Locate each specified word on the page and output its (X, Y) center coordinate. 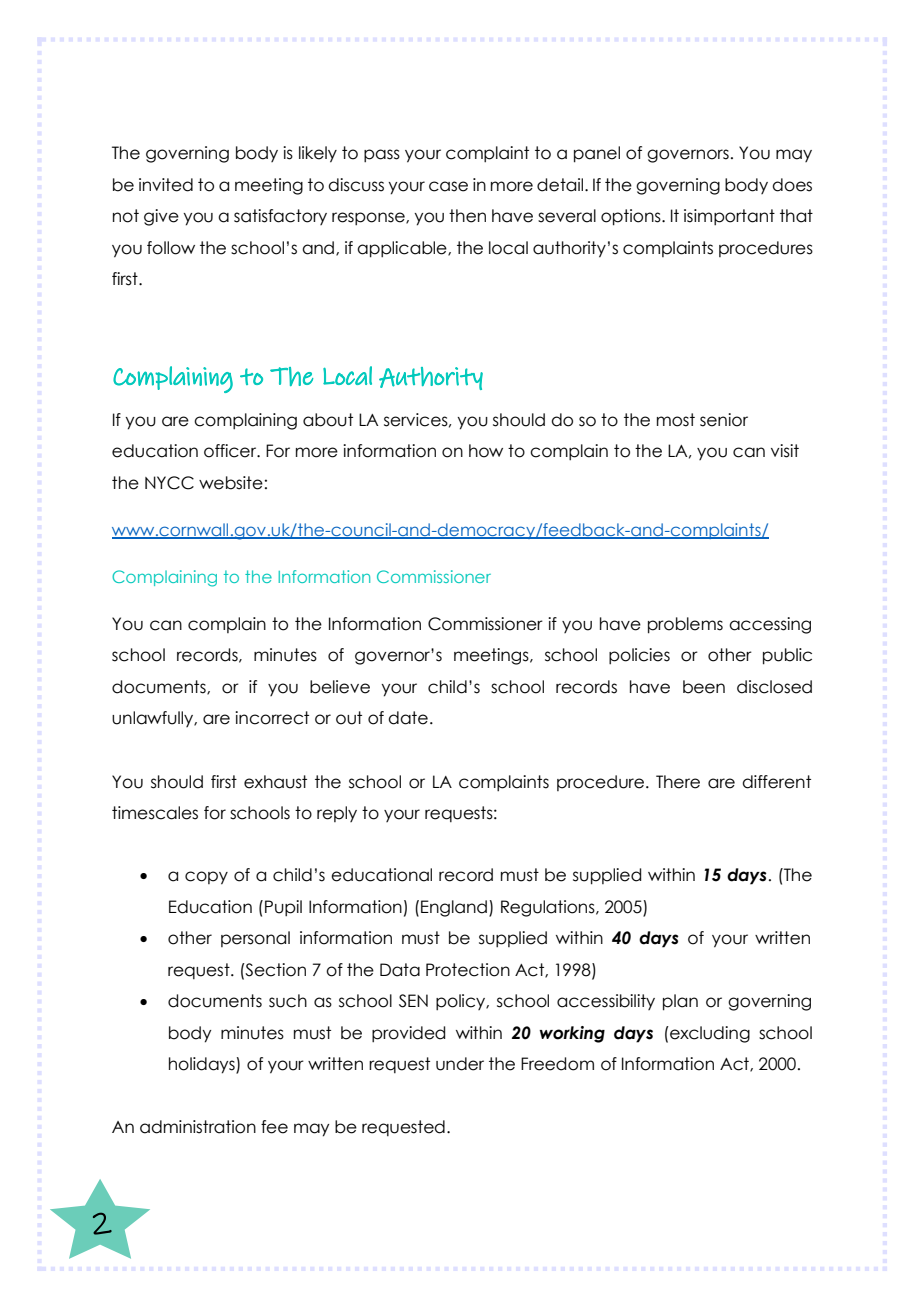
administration (198, 1127)
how (486, 451)
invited (166, 185)
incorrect (272, 718)
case (448, 186)
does (792, 185)
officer (231, 451)
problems (685, 625)
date (408, 718)
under (460, 1064)
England (454, 908)
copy (206, 878)
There (678, 782)
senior (724, 420)
